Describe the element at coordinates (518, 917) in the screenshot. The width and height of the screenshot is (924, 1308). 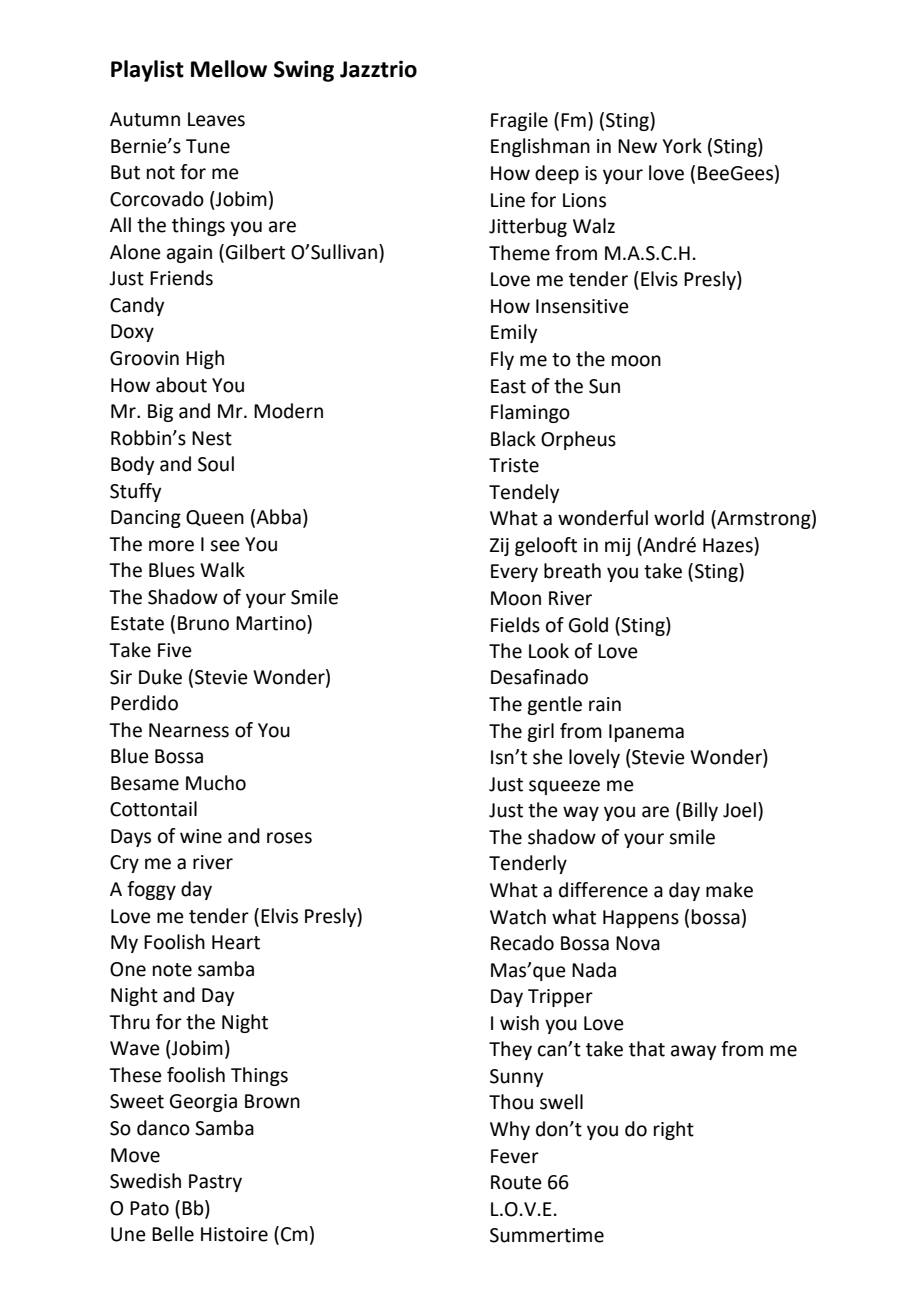
I see `Watch` at that location.
